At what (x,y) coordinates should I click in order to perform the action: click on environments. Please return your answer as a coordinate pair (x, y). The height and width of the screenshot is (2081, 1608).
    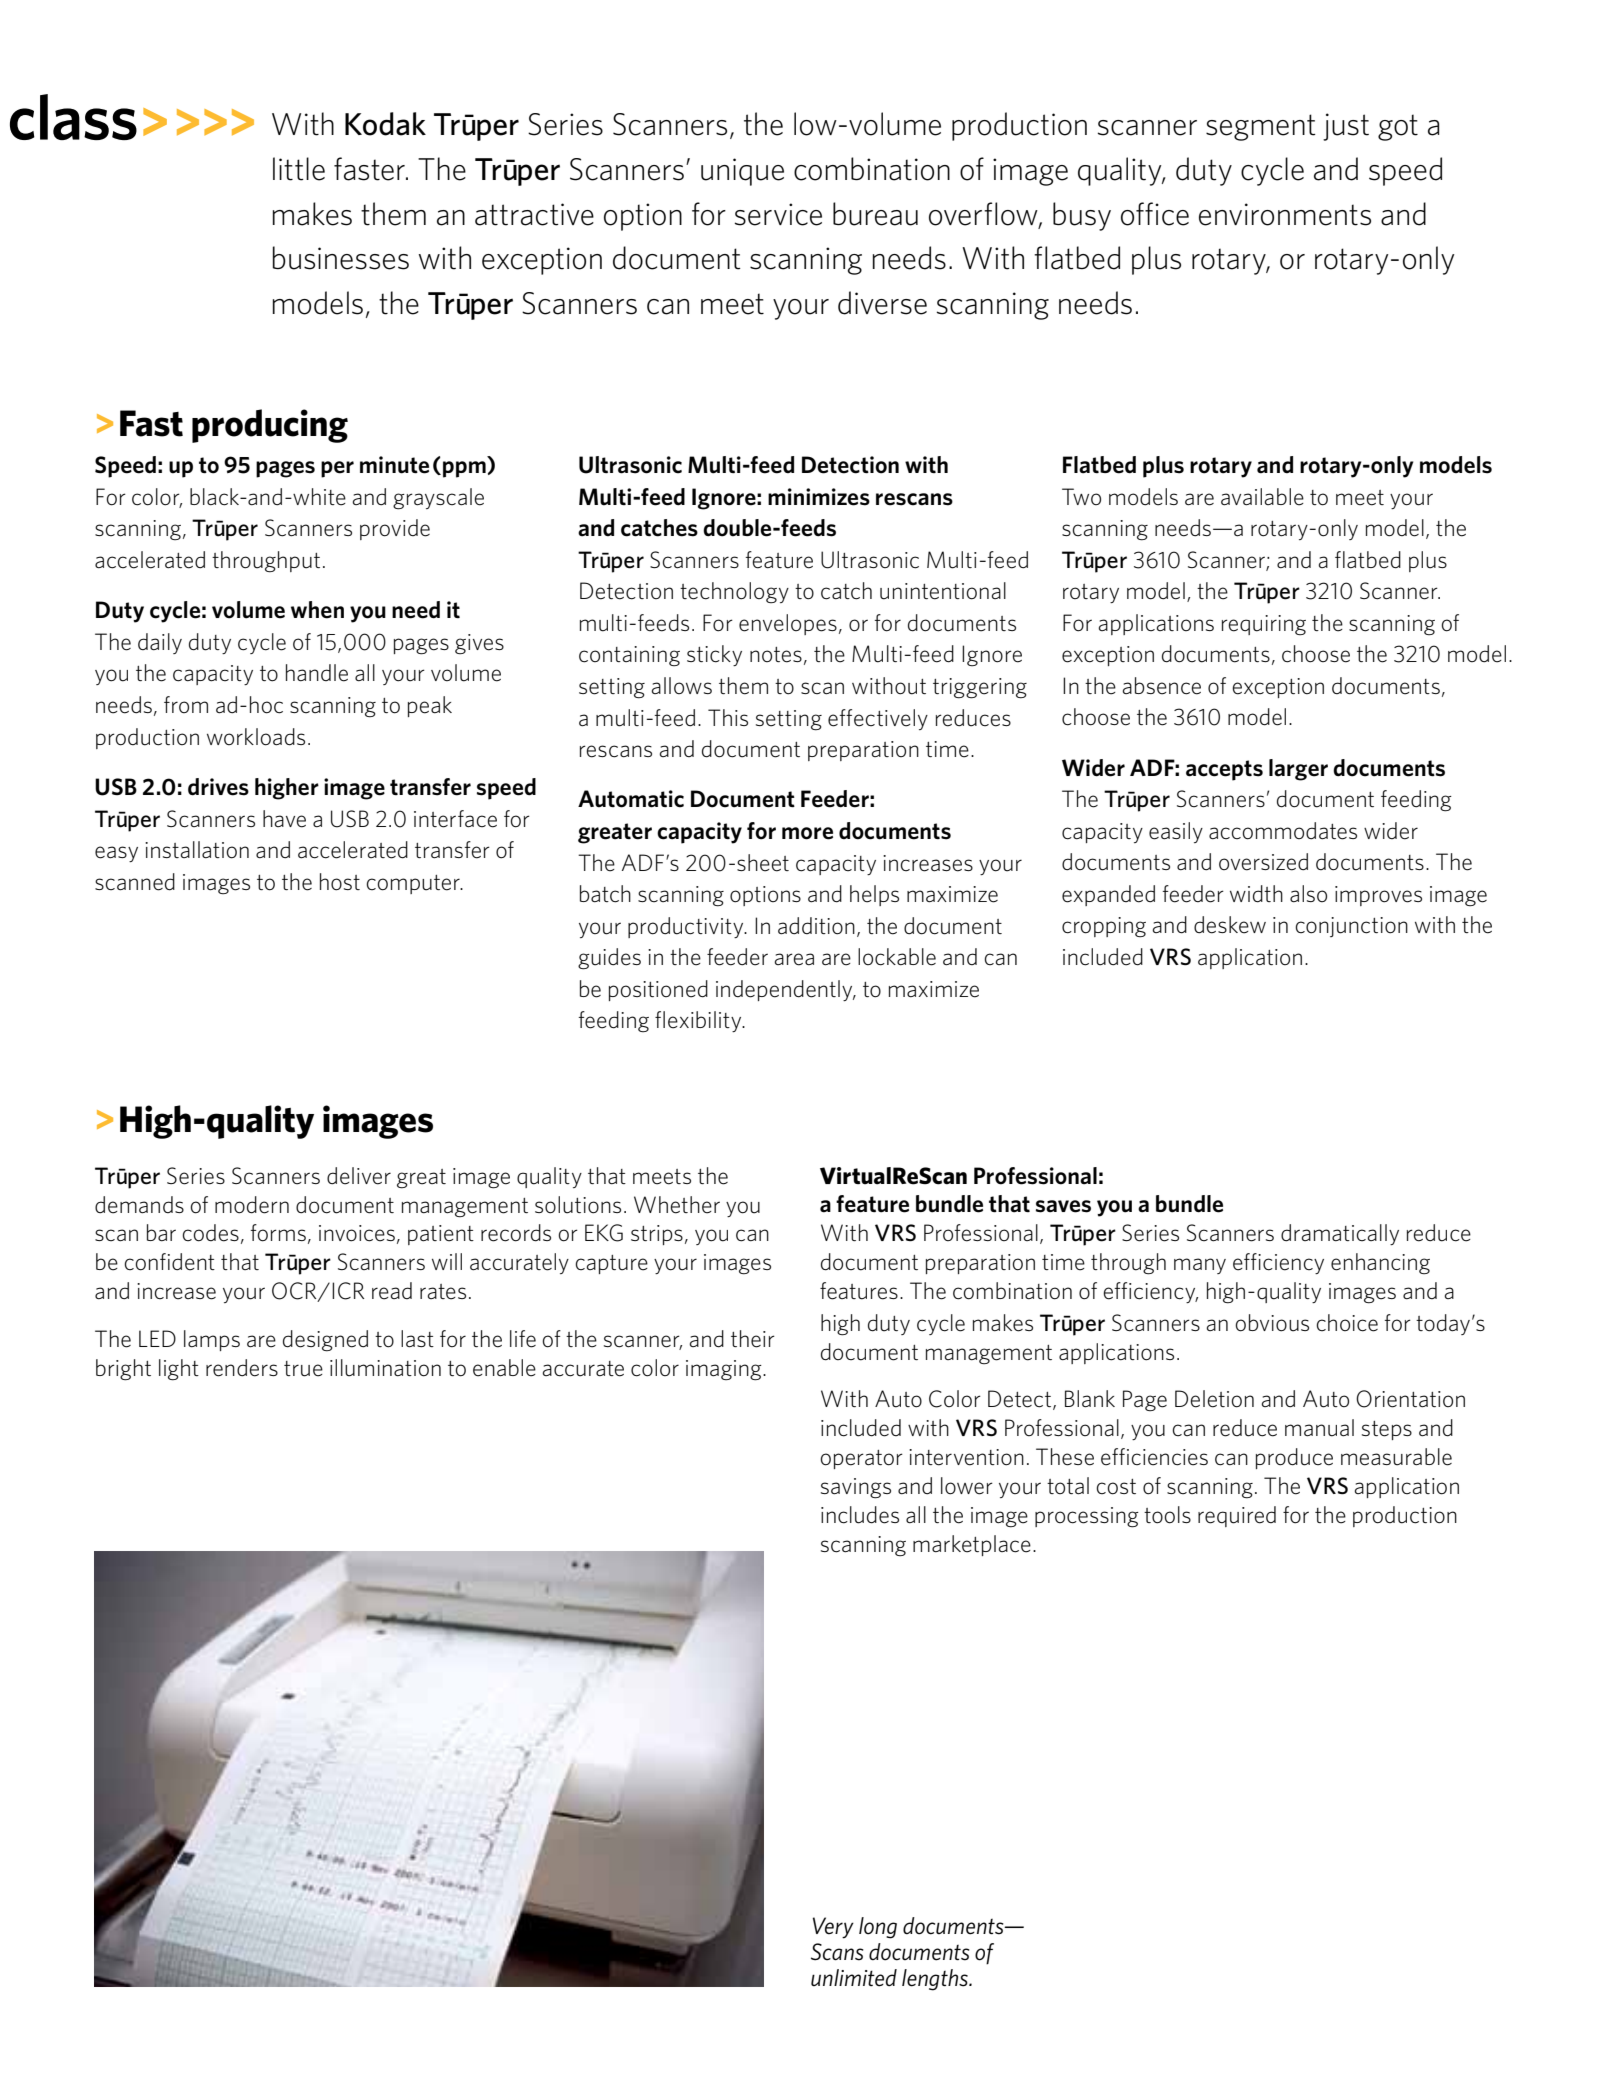
    Looking at the image, I should click on (1285, 214).
